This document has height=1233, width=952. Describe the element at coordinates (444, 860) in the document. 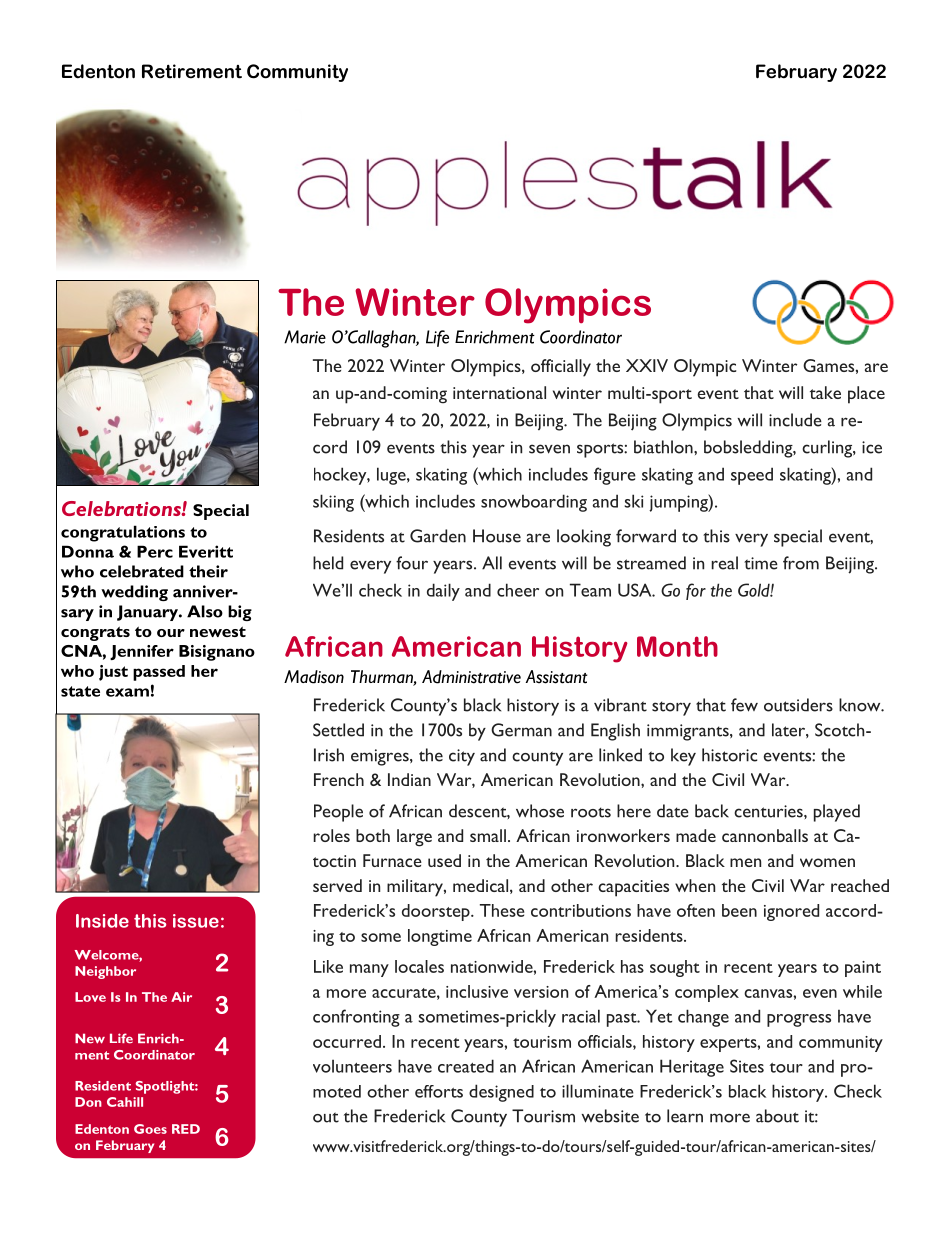

I see `used` at that location.
